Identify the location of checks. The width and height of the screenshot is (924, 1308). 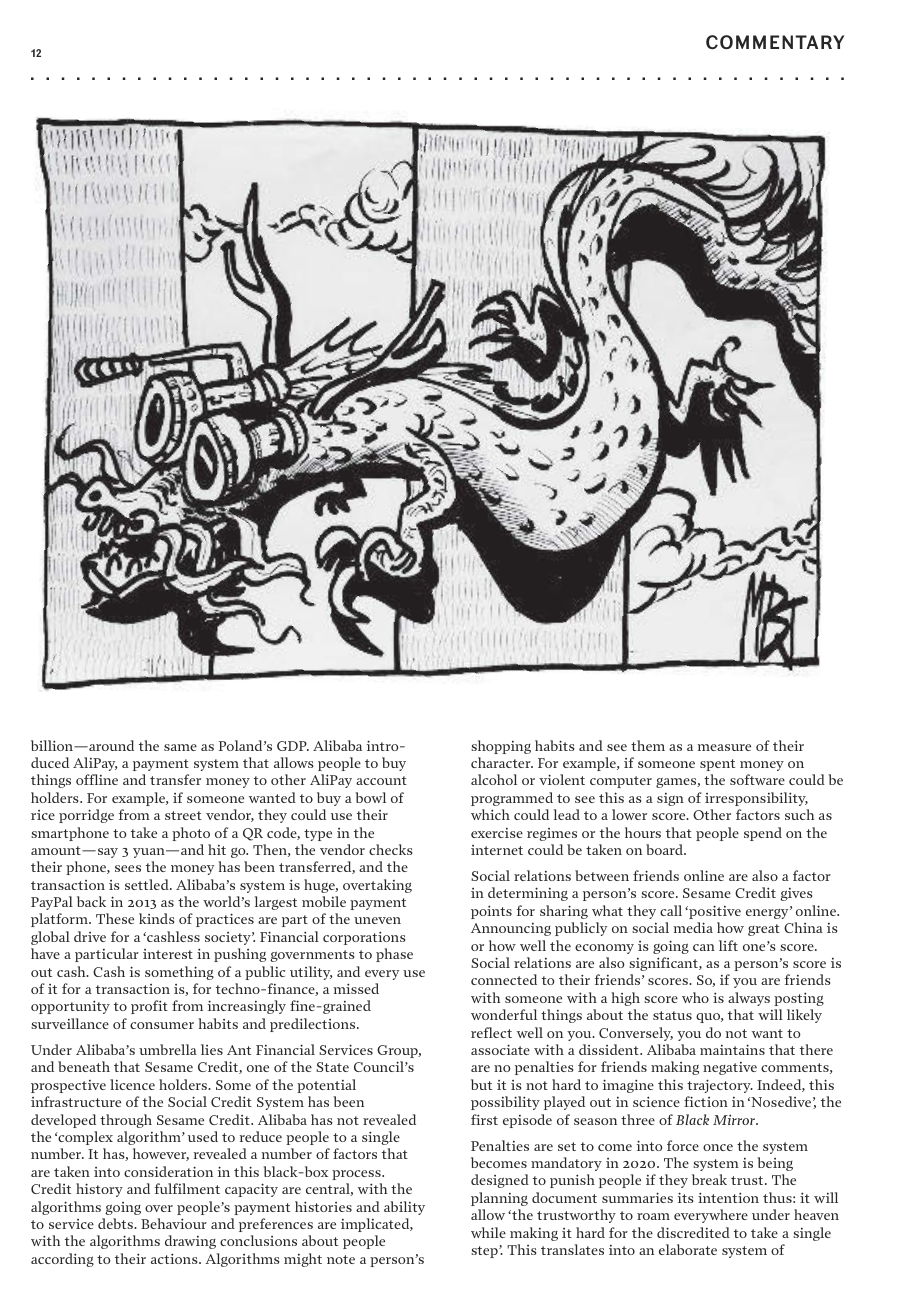
(390, 849).
